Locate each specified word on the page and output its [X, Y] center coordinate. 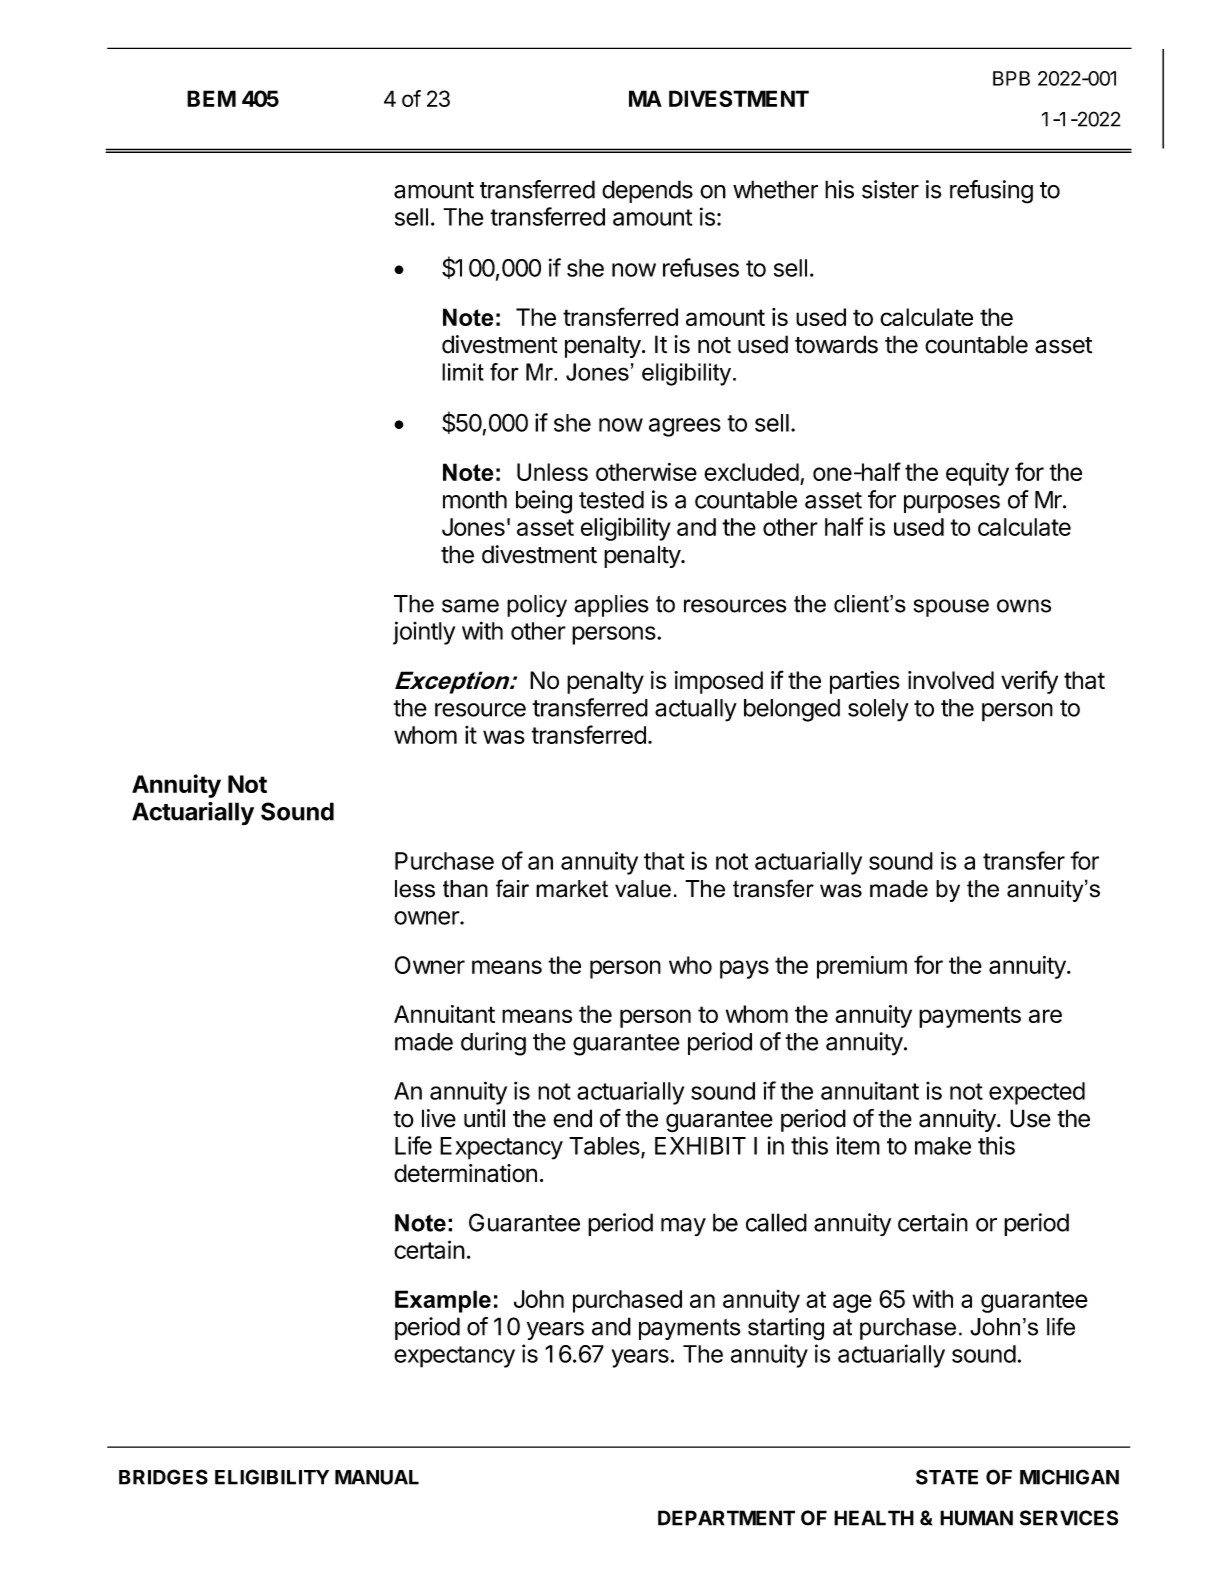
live [439, 1118]
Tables [604, 1146]
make [943, 1146]
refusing [991, 192]
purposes [952, 504]
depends [647, 191]
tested [611, 500]
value [643, 889]
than [465, 889]
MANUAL [377, 1477]
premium [862, 967]
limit [463, 372]
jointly [424, 633]
